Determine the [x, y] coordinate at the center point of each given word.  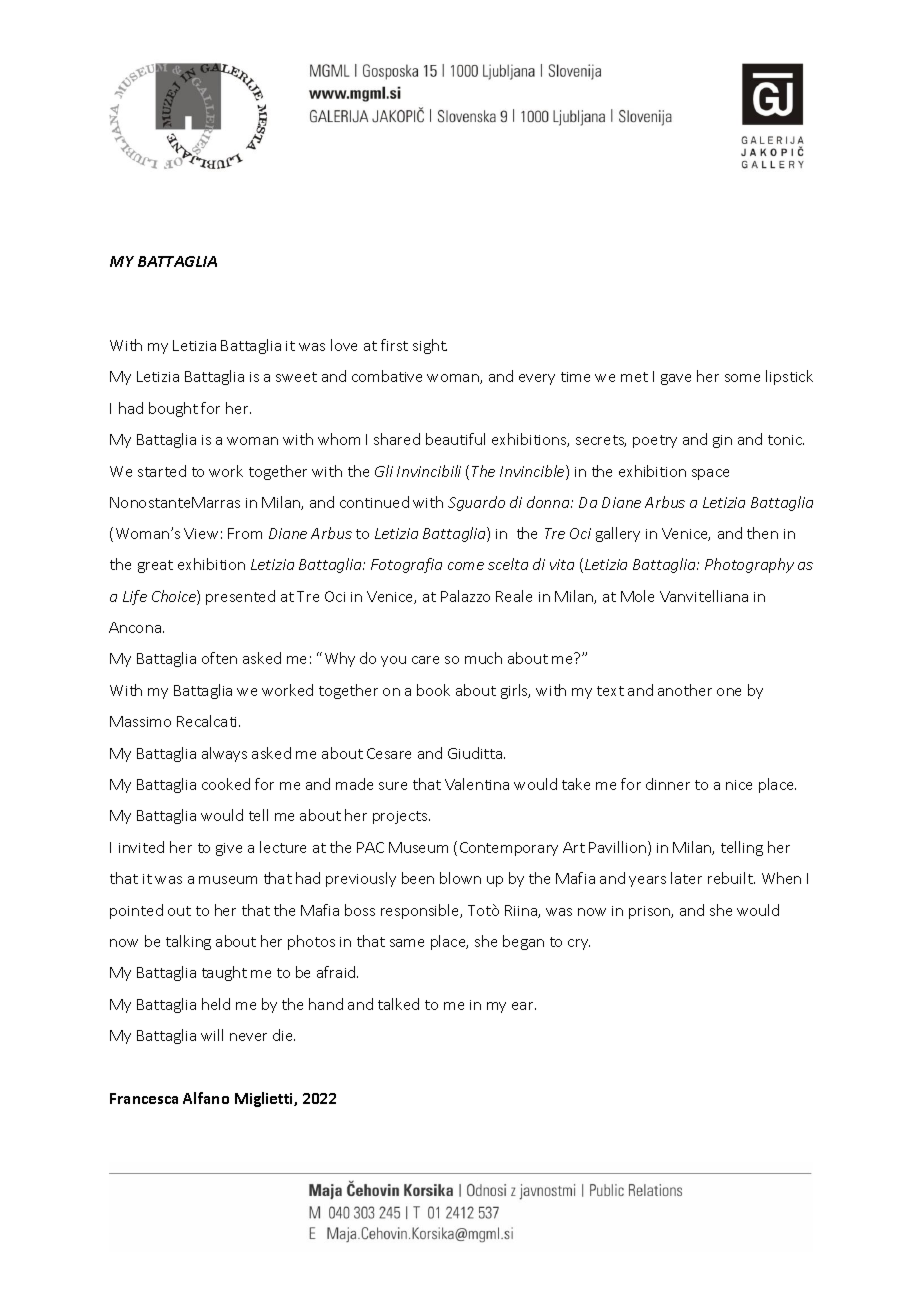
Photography [749, 565]
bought [173, 409]
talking [188, 942]
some [742, 378]
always [224, 754]
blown [460, 878]
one [729, 692]
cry [579, 944]
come [466, 566]
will [212, 1035]
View [201, 533]
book [433, 690]
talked [398, 1004]
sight [430, 346]
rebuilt [731, 878]
